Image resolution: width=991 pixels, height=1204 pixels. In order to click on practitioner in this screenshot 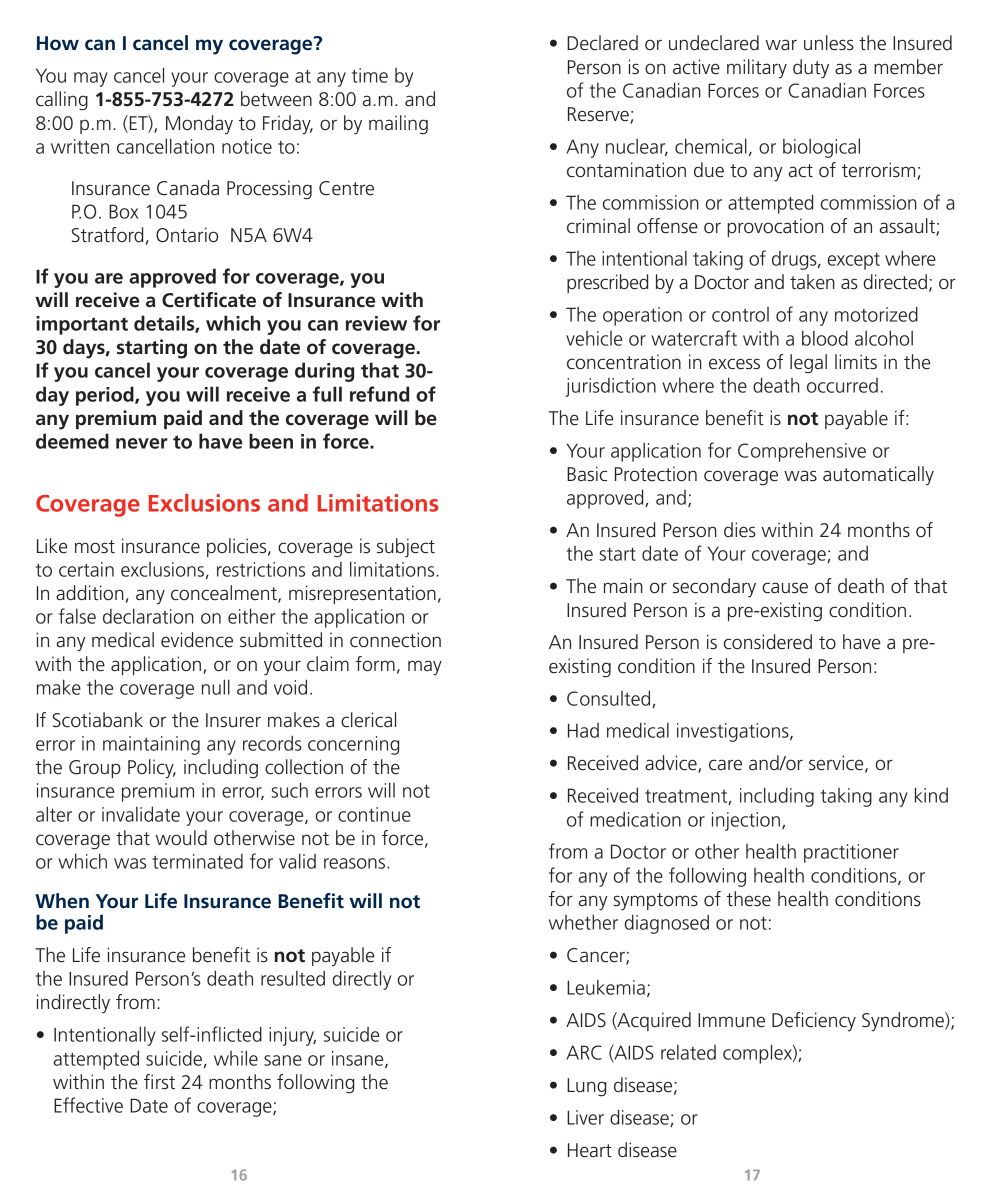, I will do `click(851, 853)`.
